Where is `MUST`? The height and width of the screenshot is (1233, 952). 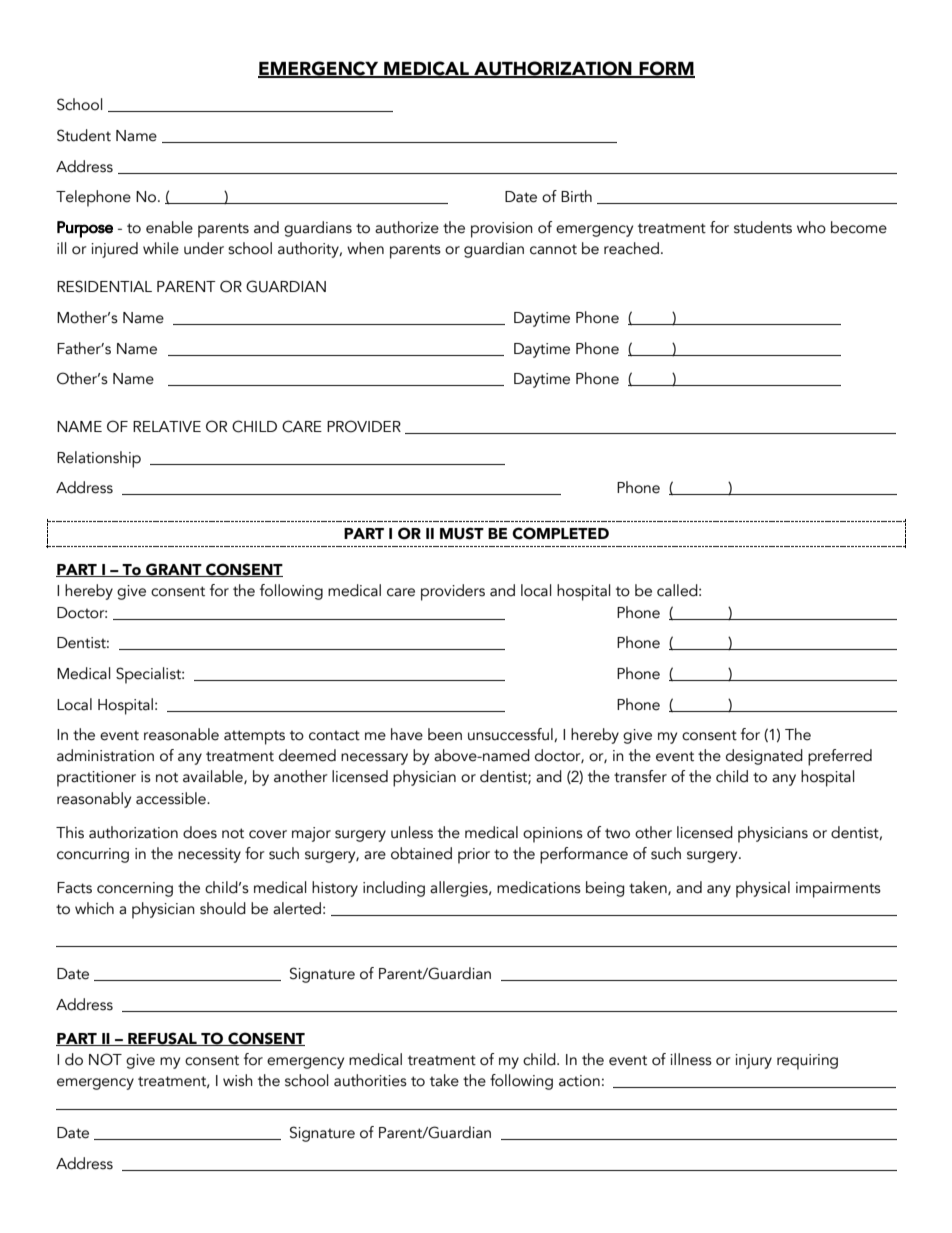
MUST is located at coordinates (462, 533).
